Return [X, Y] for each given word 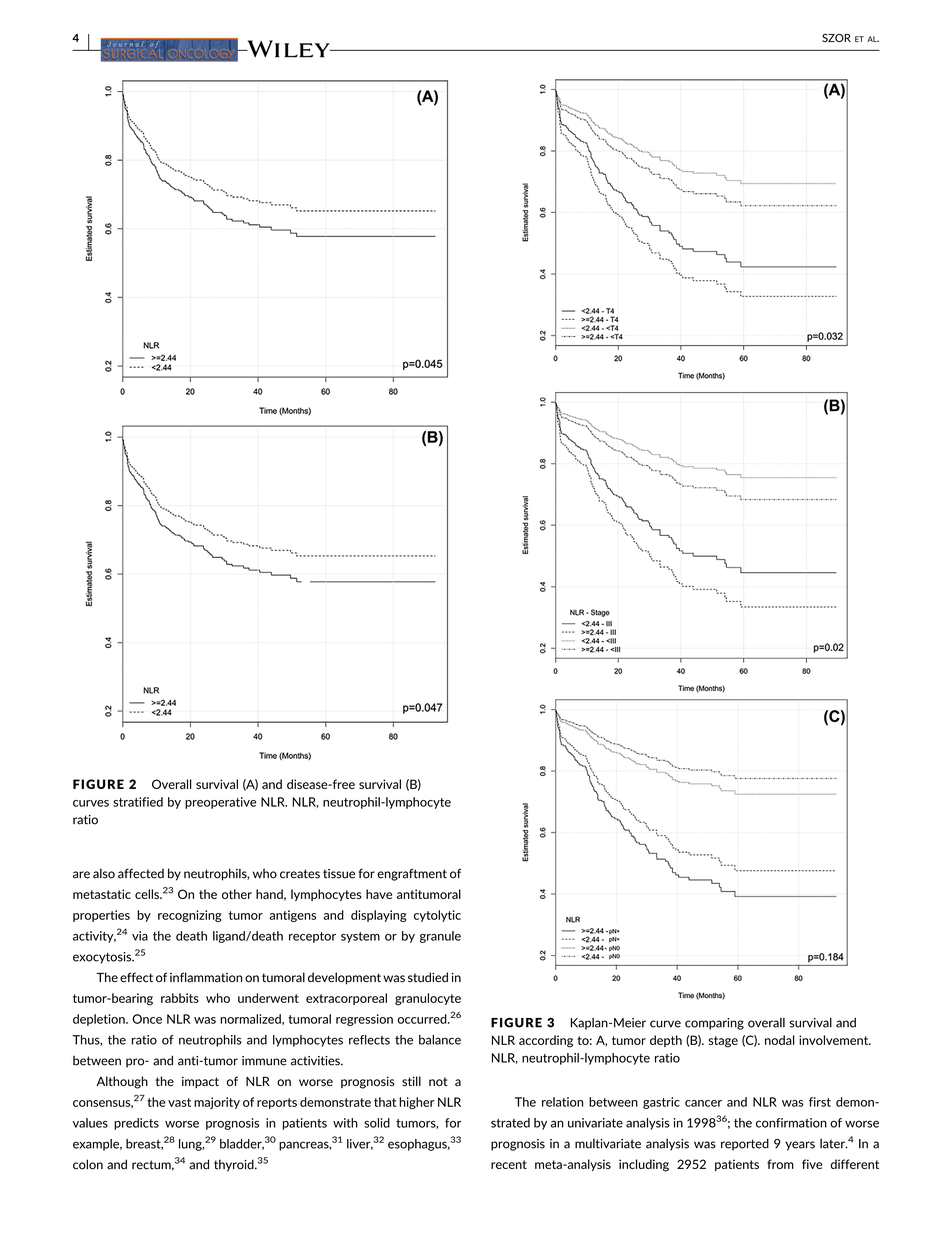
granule [440, 937]
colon [88, 1164]
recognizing [190, 916]
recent [509, 1164]
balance [440, 1040]
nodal [780, 1040]
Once [147, 1019]
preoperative [220, 803]
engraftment [412, 874]
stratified [138, 802]
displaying [378, 916]
